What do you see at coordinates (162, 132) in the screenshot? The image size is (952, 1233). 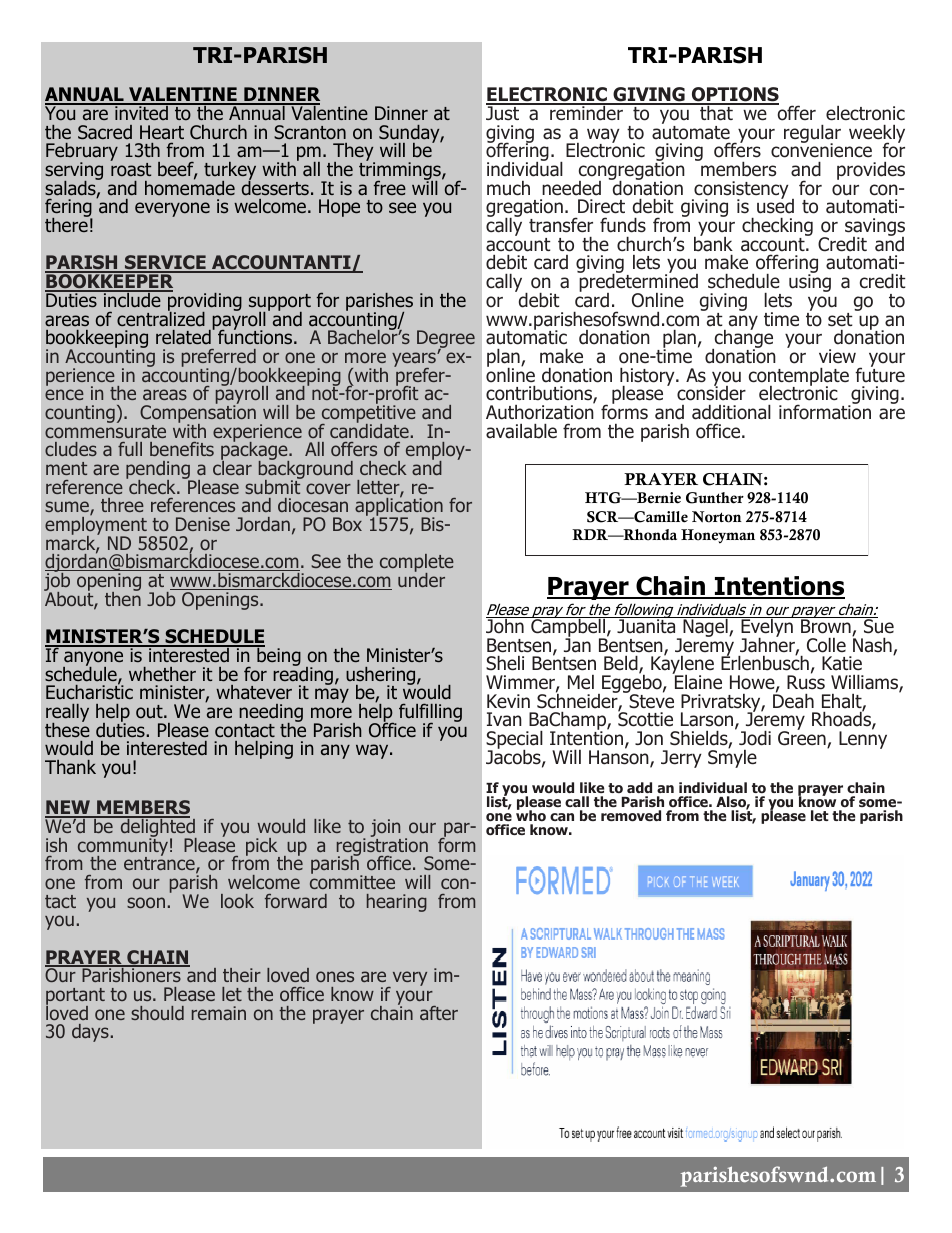 I see `Heart` at bounding box center [162, 132].
